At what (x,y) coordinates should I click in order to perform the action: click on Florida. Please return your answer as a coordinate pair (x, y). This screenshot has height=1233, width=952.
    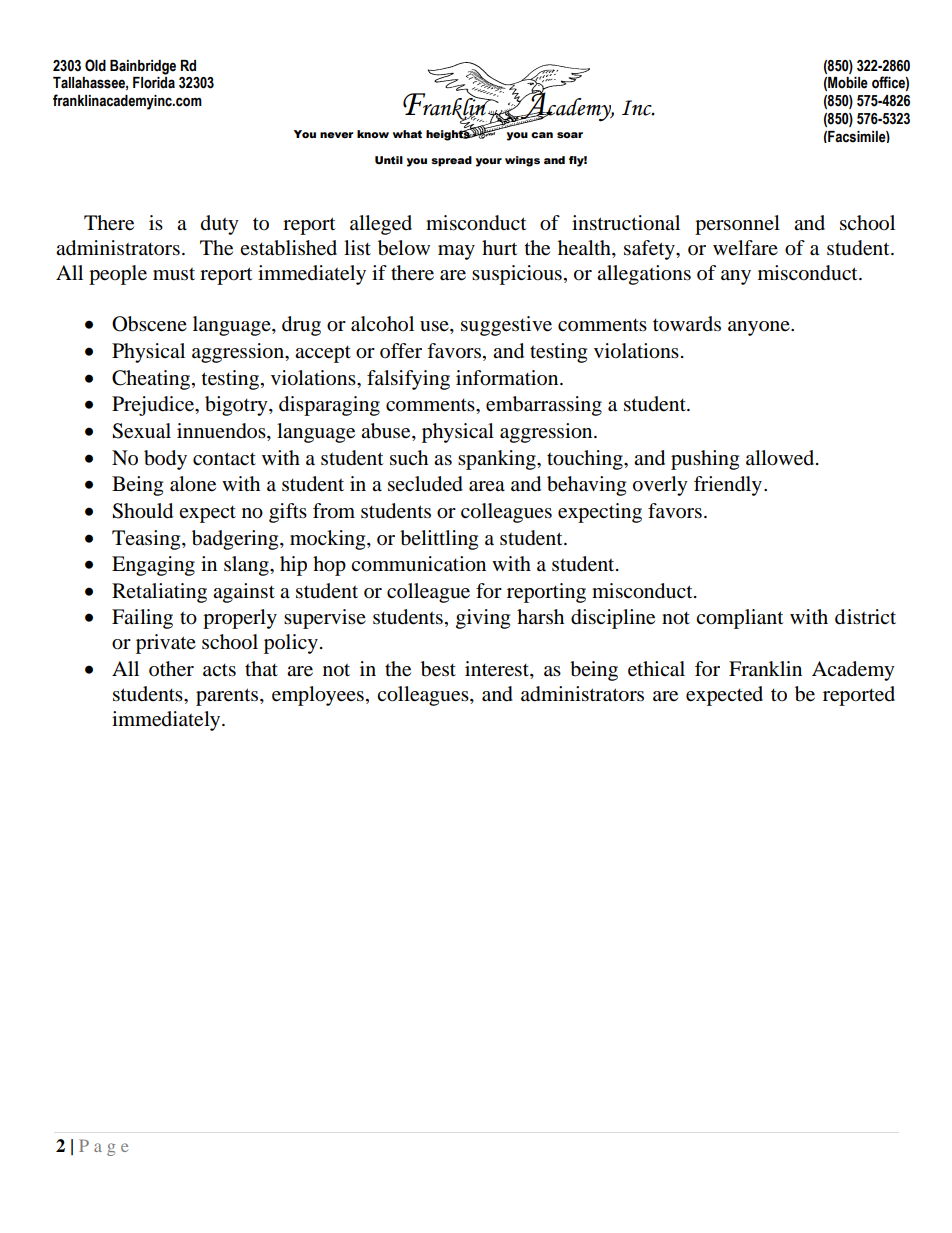
    Looking at the image, I should click on (154, 83).
